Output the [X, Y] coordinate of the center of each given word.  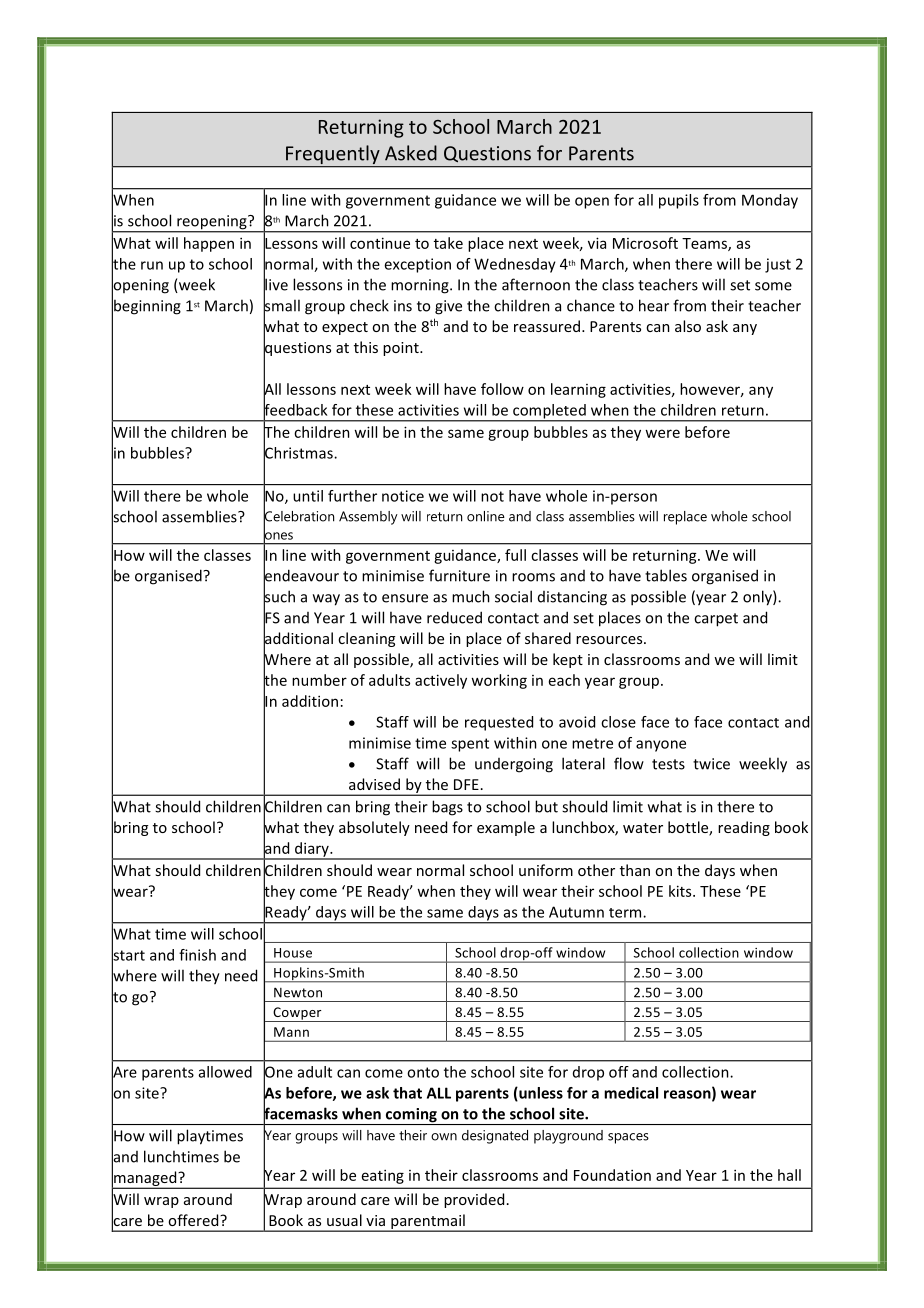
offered [194, 1220]
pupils [679, 201]
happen [209, 244]
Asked [411, 153]
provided [474, 1200]
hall [789, 1175]
